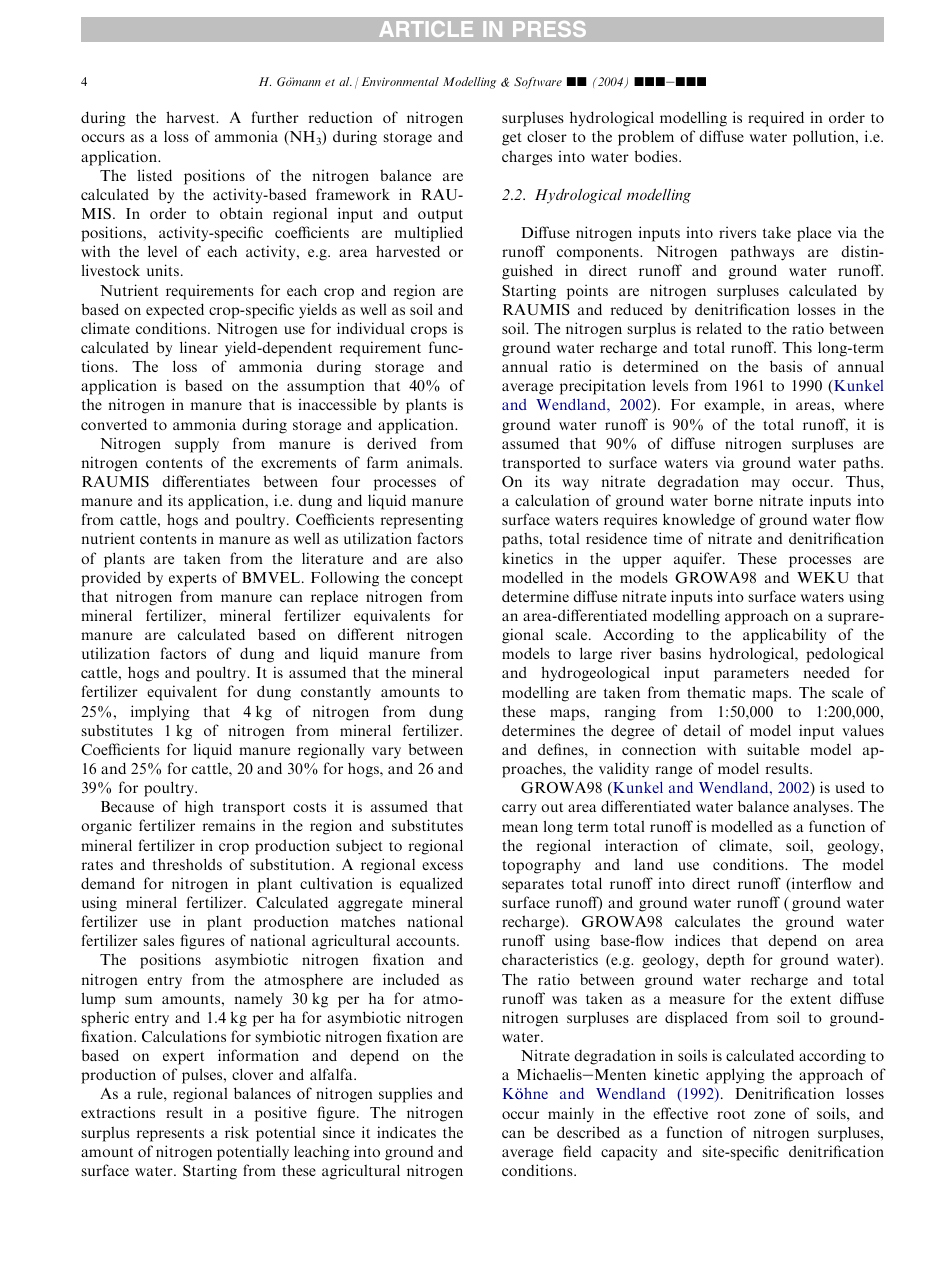  What do you see at coordinates (776, 119) in the page?
I see `required` at bounding box center [776, 119].
